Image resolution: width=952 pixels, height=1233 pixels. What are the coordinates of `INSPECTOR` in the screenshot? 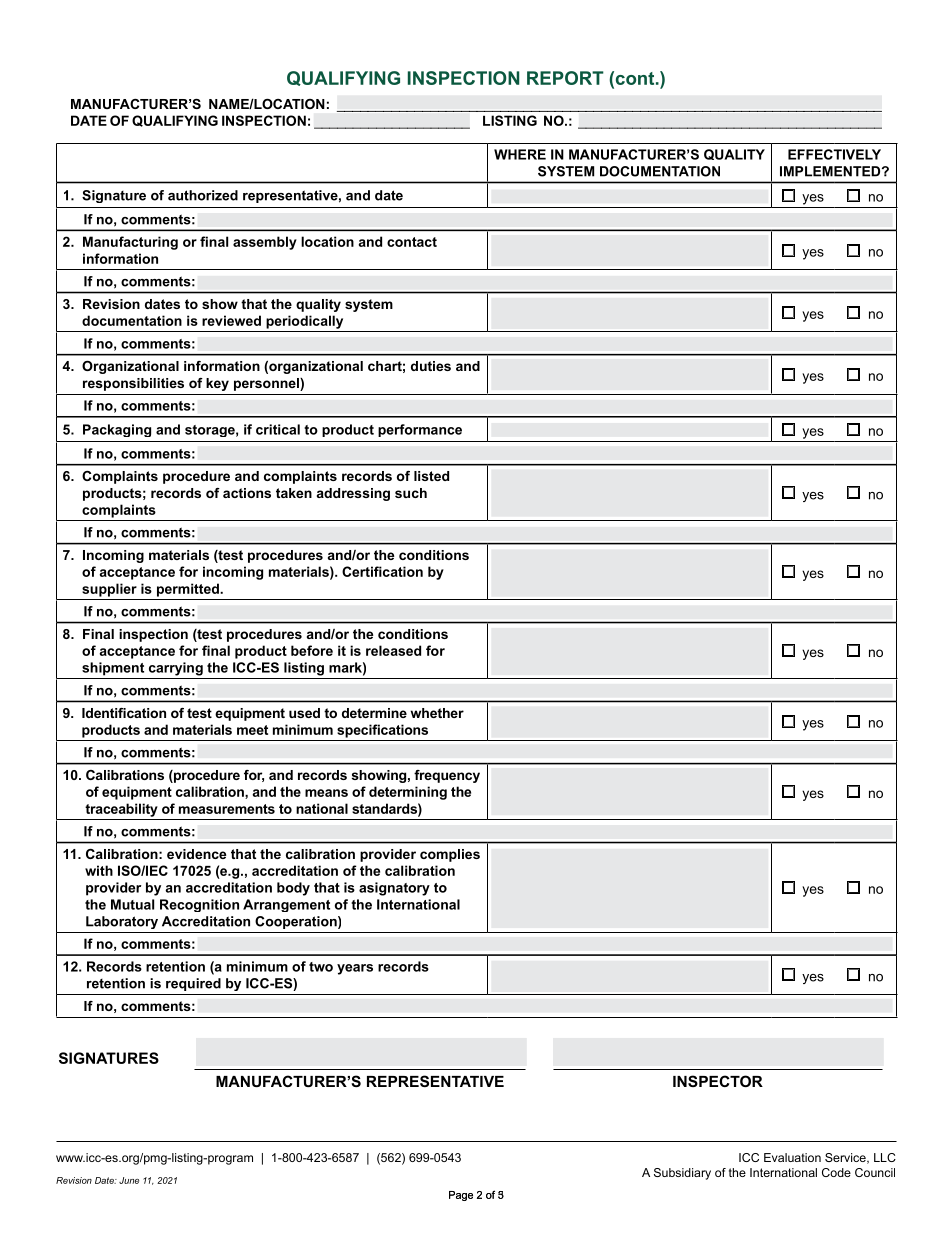 It's located at (718, 1081).
